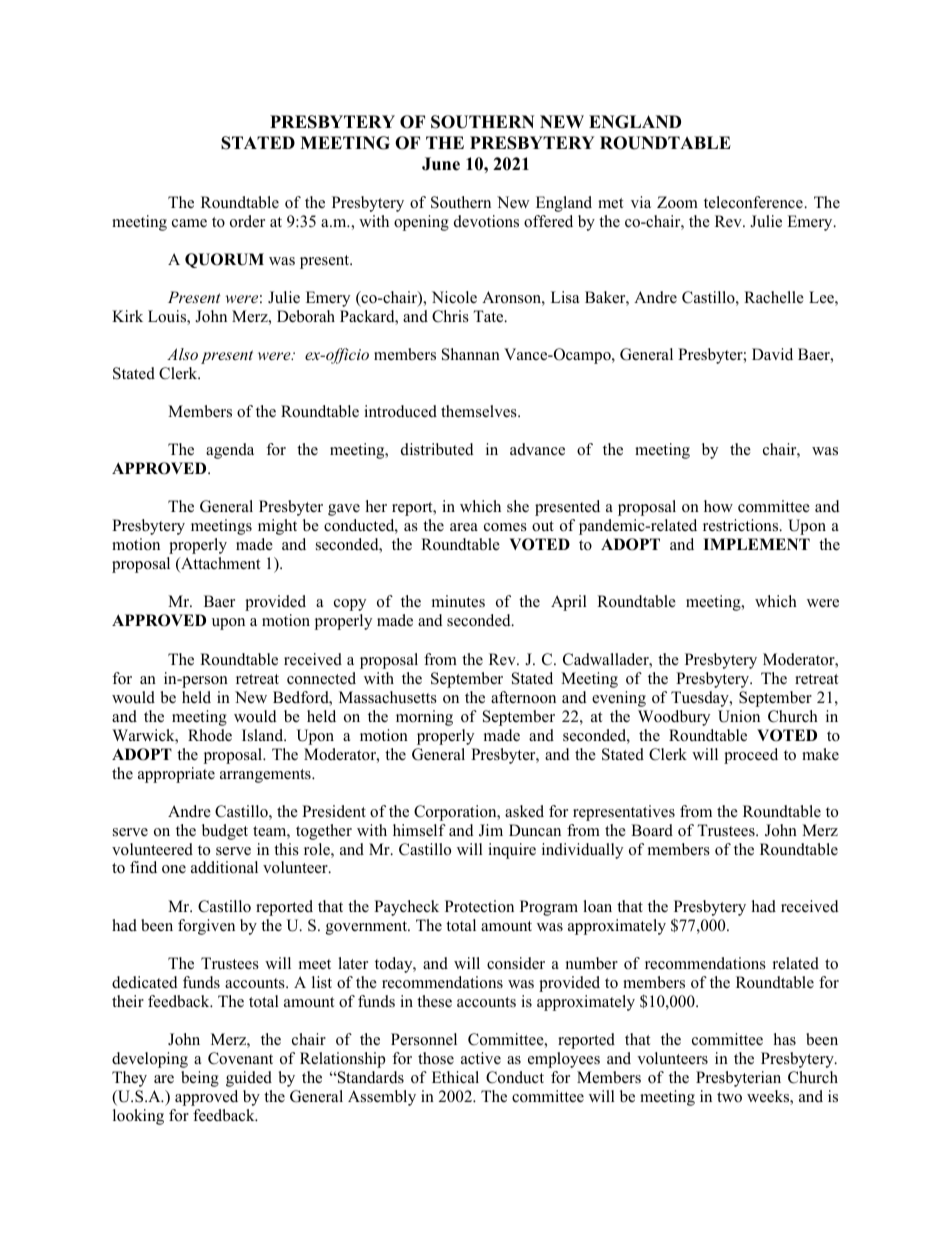  Describe the element at coordinates (321, 678) in the screenshot. I see `connected` at that location.
